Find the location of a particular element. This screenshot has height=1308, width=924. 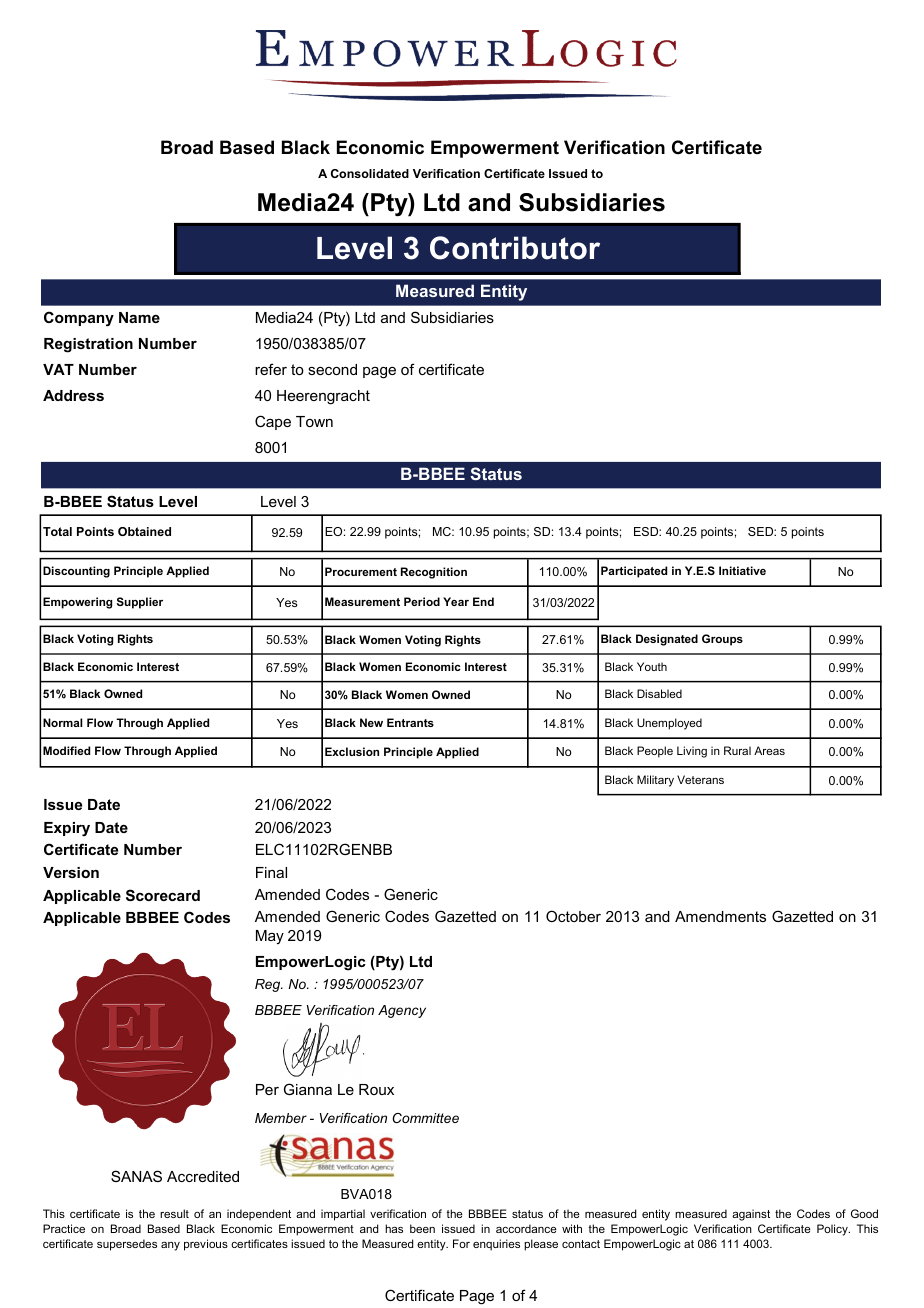

Modified is located at coordinates (66, 750).
